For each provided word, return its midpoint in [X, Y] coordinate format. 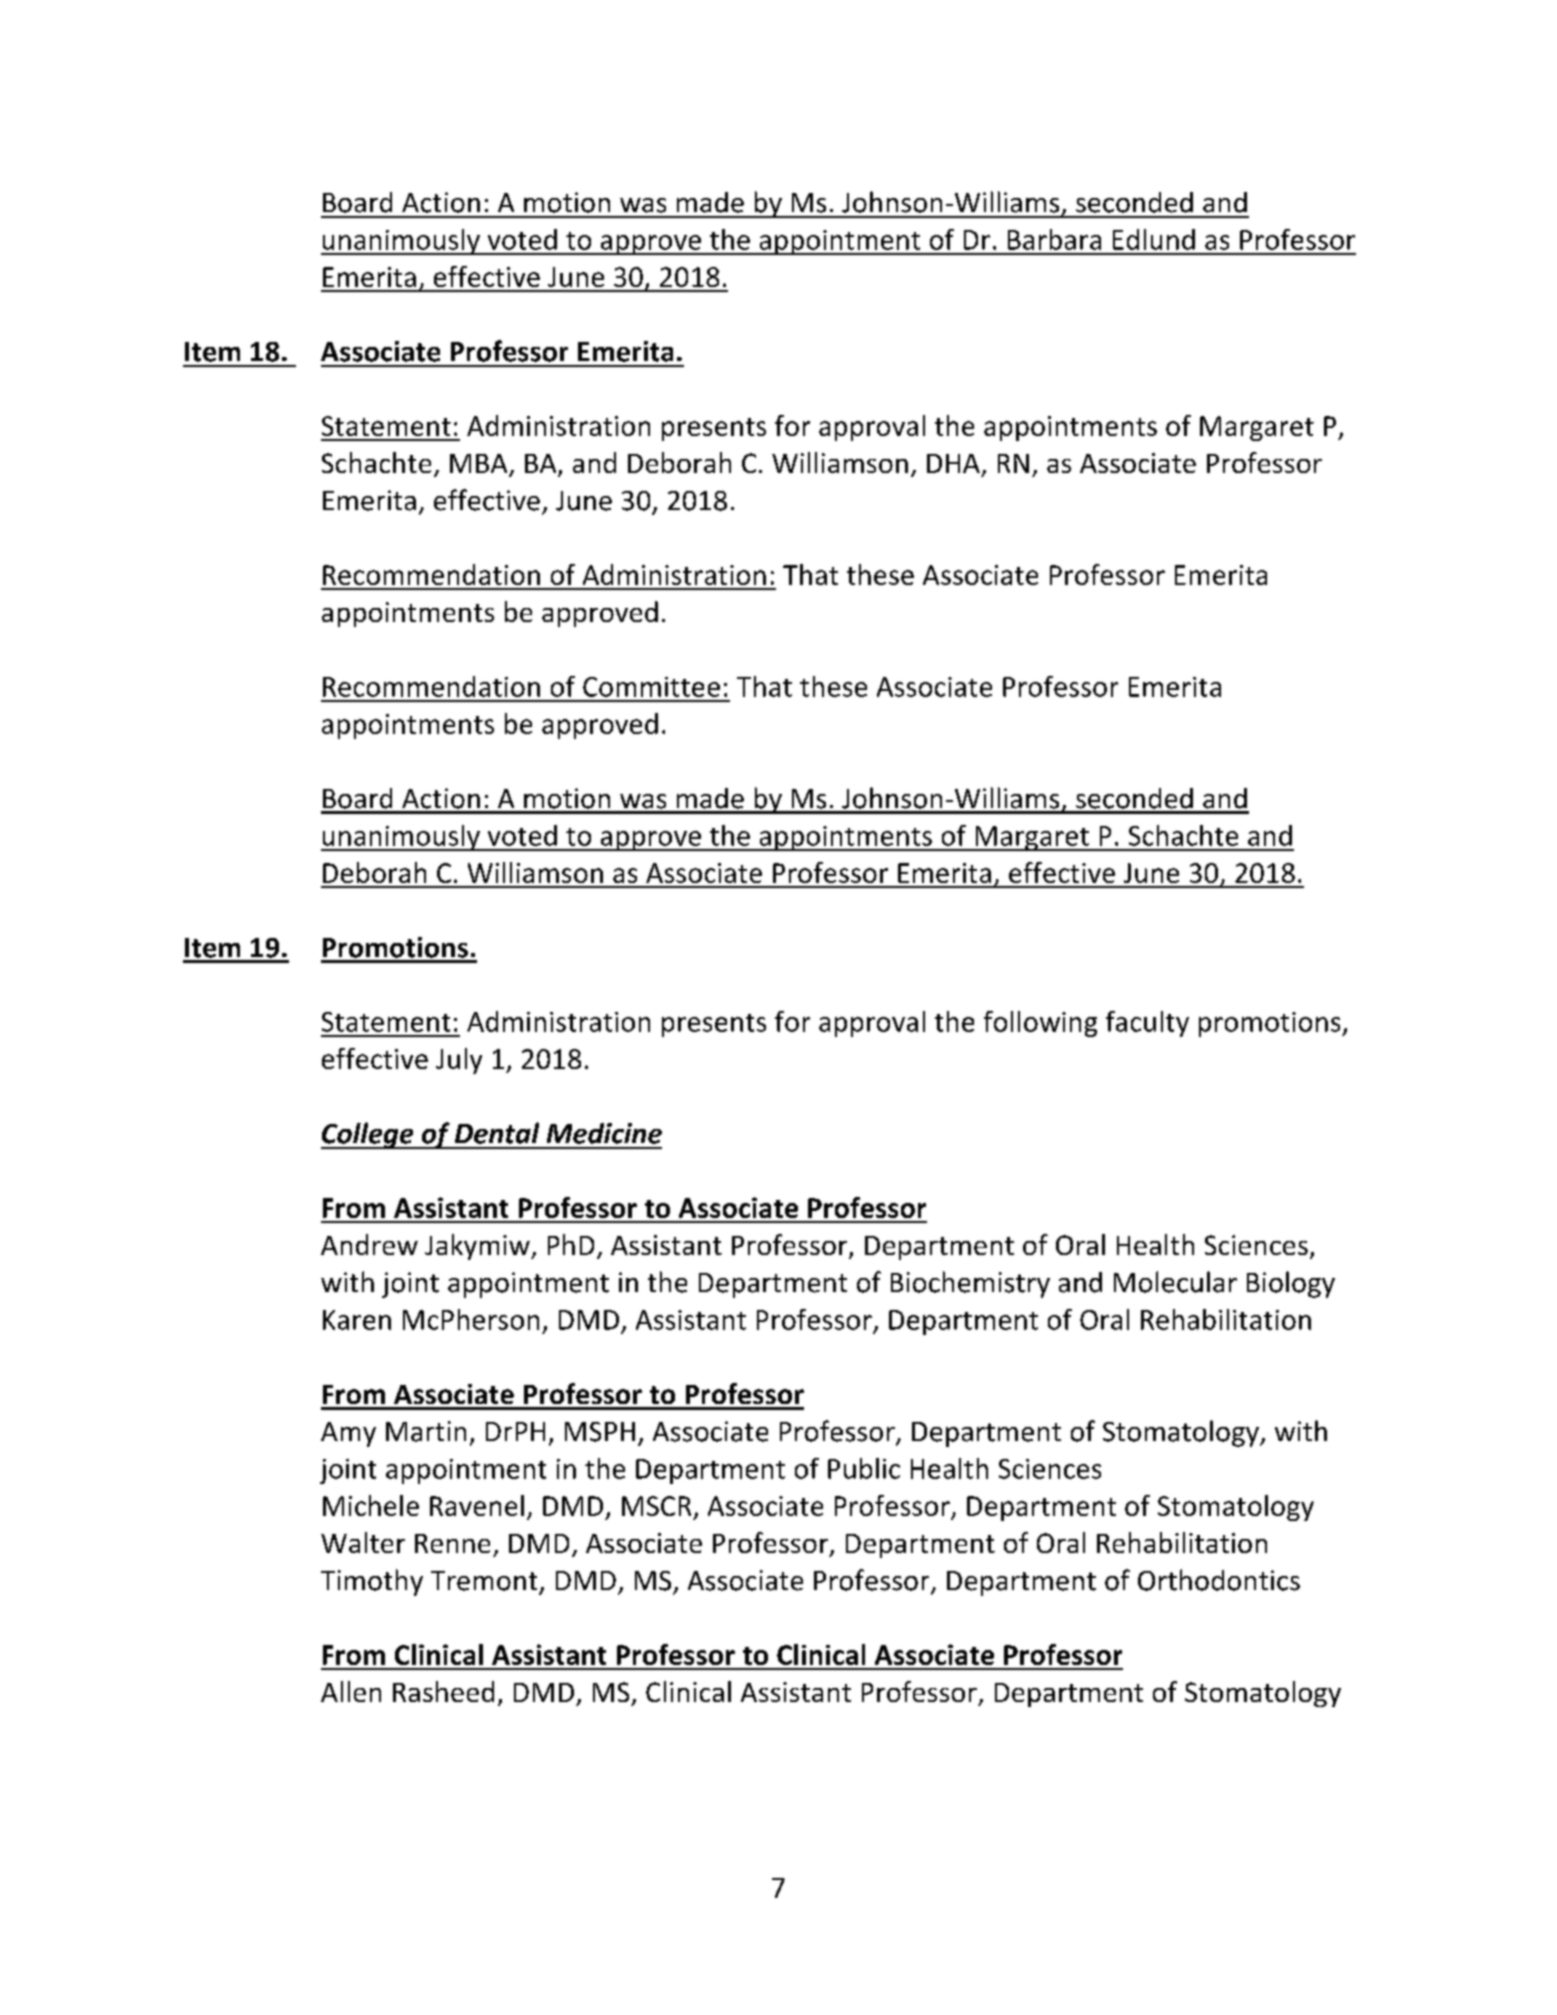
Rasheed [443, 1691]
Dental [497, 1133]
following [1040, 1024]
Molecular [1175, 1282]
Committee [651, 687]
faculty [1147, 1024]
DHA [953, 463]
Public [864, 1468]
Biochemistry [970, 1284]
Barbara [1054, 239]
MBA [478, 463]
